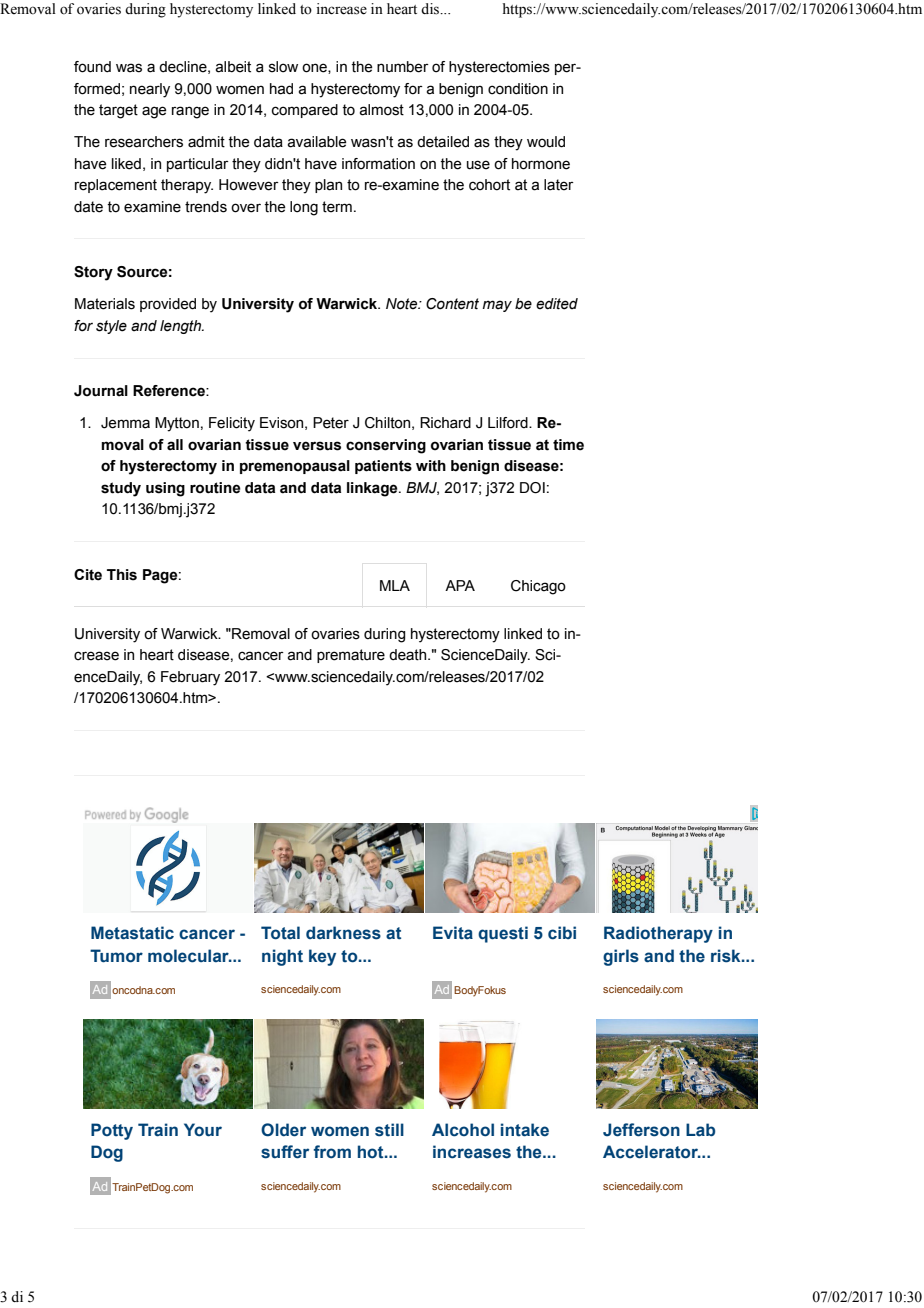  What do you see at coordinates (641, 1130) in the document?
I see `Jefferson` at bounding box center [641, 1130].
